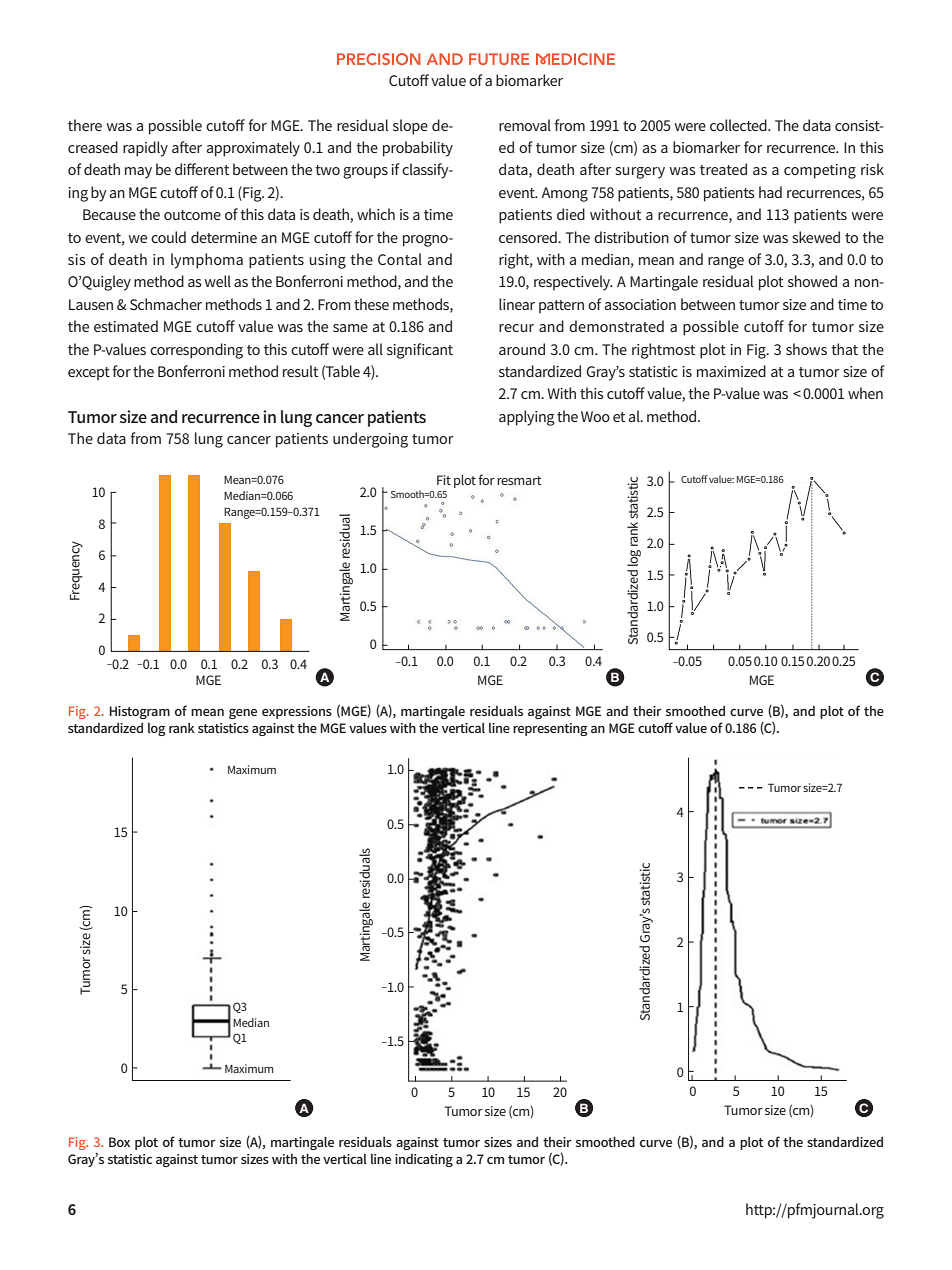  I want to click on Histogram, so click(139, 712).
